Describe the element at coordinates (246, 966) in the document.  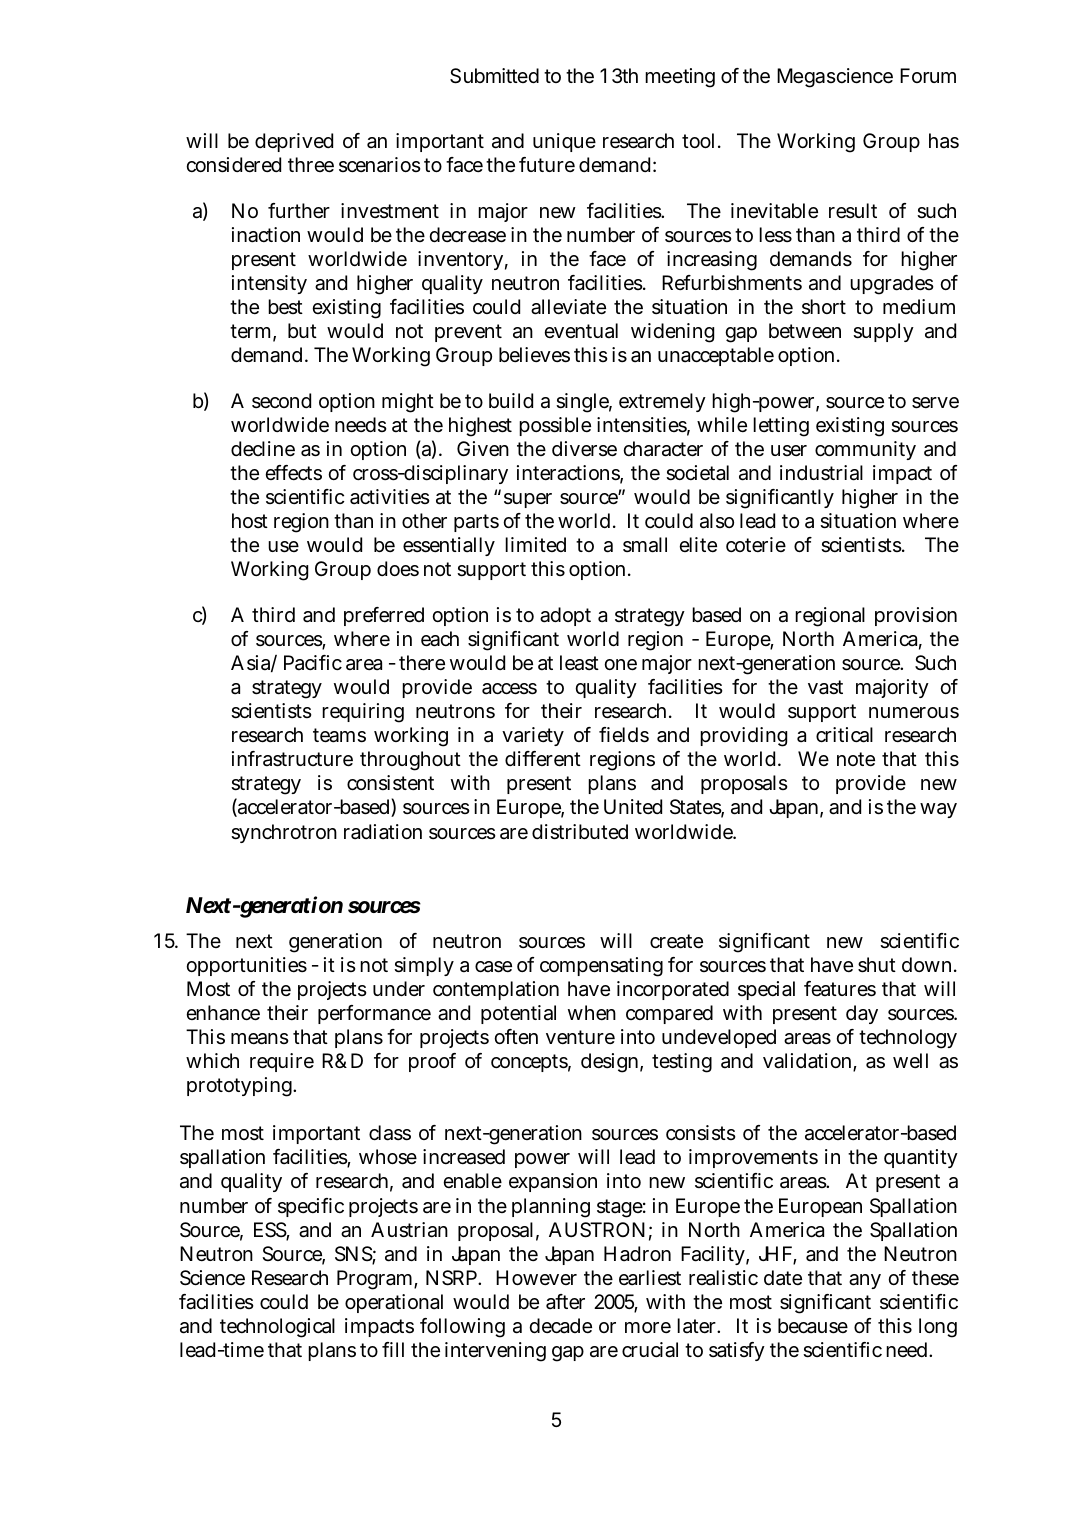
I see `opportunities` at that location.
